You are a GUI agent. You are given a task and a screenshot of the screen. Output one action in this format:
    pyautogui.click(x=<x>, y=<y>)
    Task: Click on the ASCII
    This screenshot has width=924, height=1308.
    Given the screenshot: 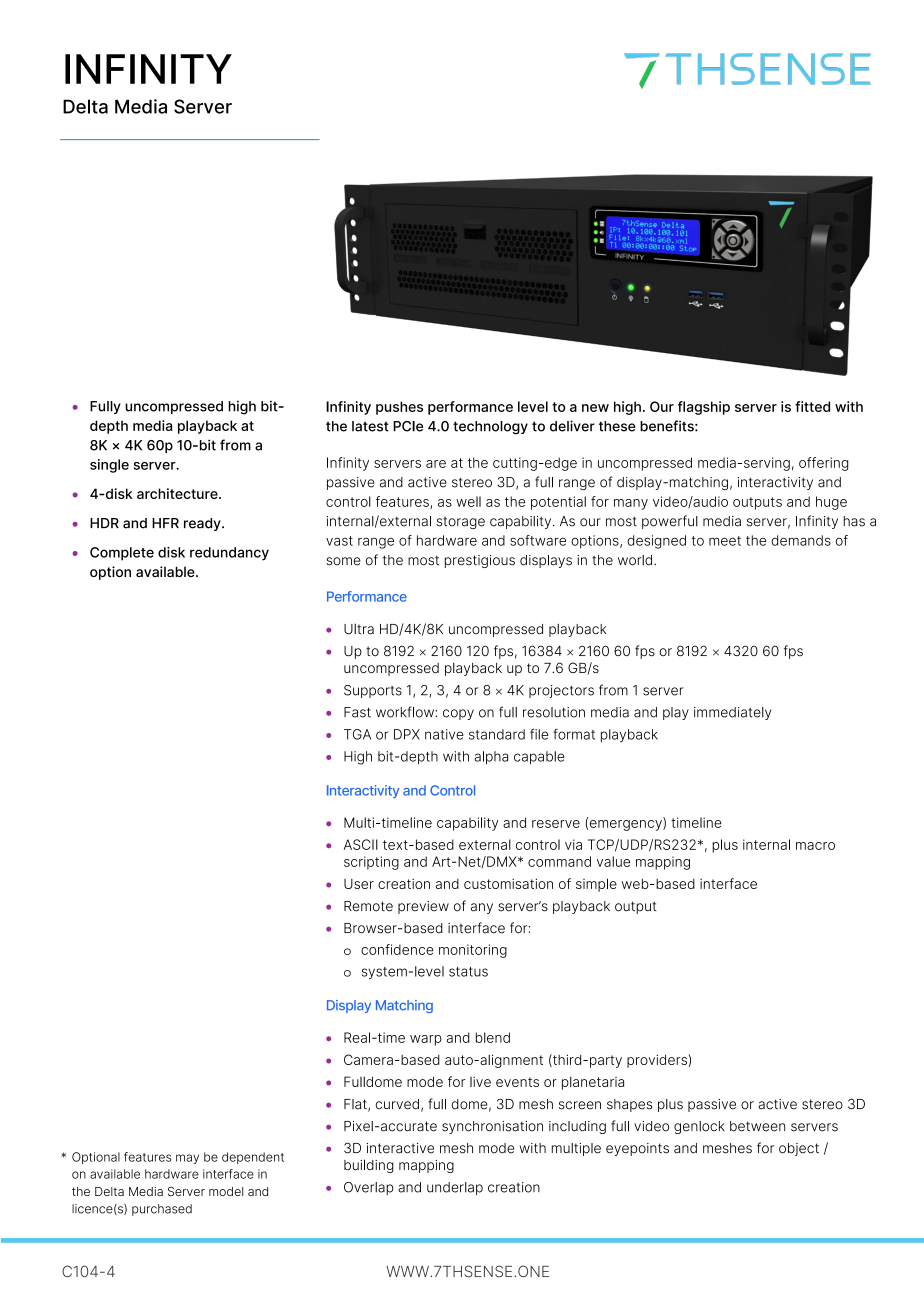 What is the action you would take?
    pyautogui.click(x=361, y=844)
